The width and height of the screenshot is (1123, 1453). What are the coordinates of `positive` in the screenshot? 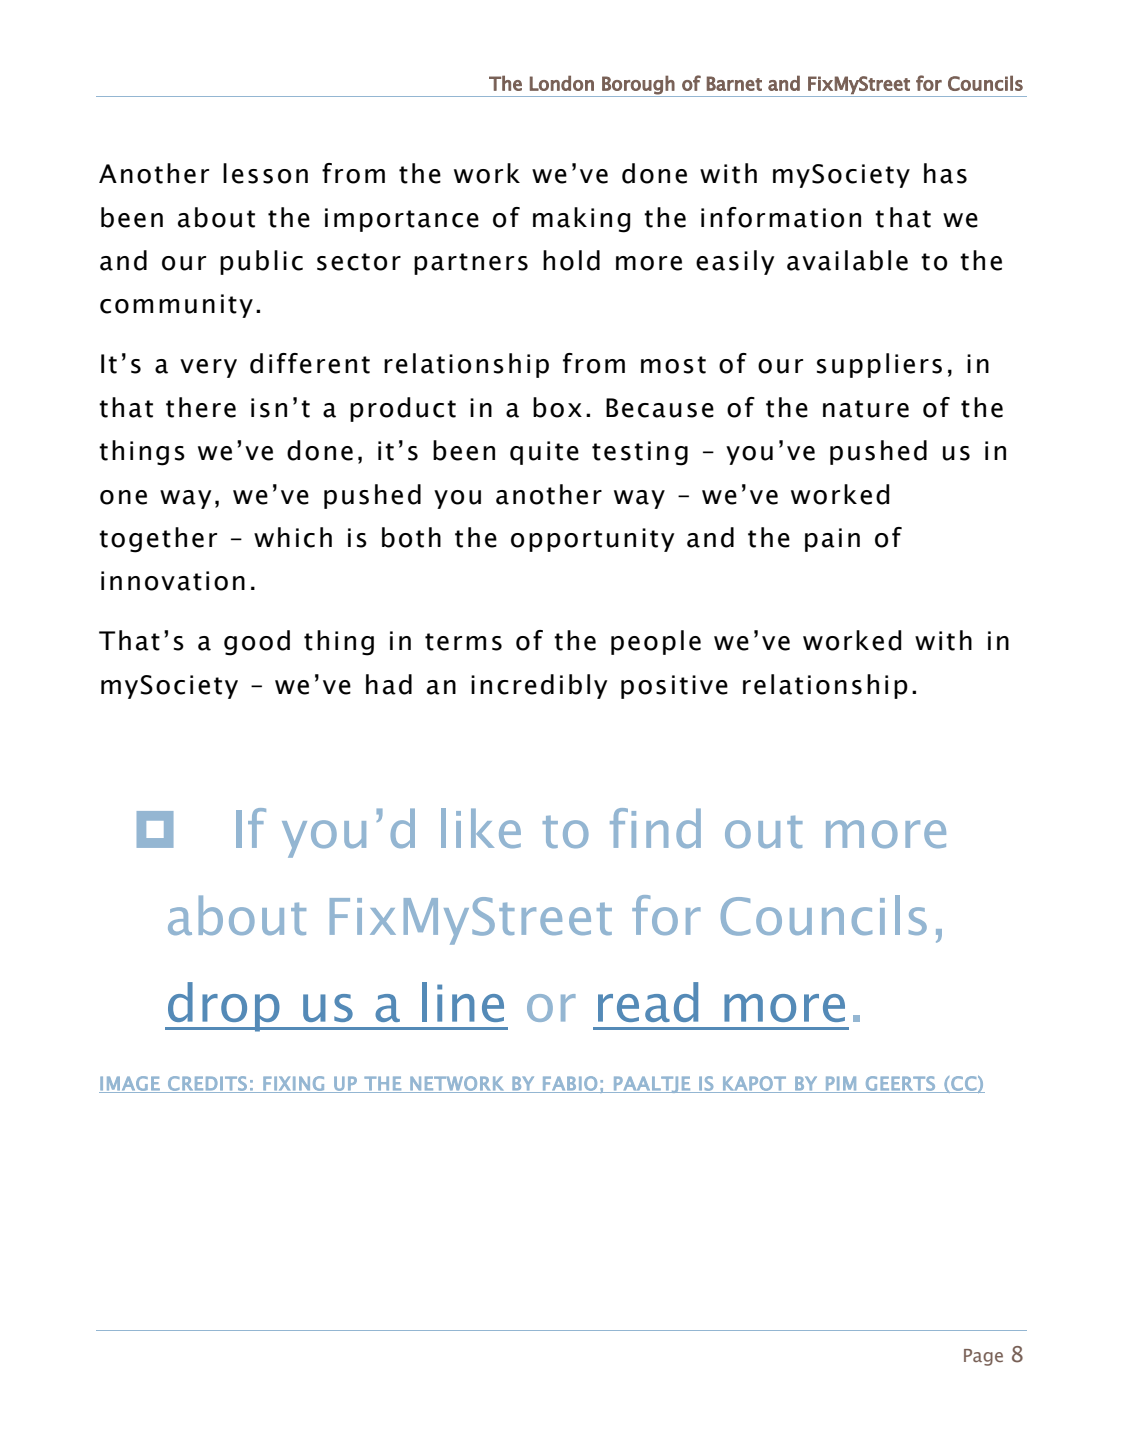 It's located at (674, 687).
